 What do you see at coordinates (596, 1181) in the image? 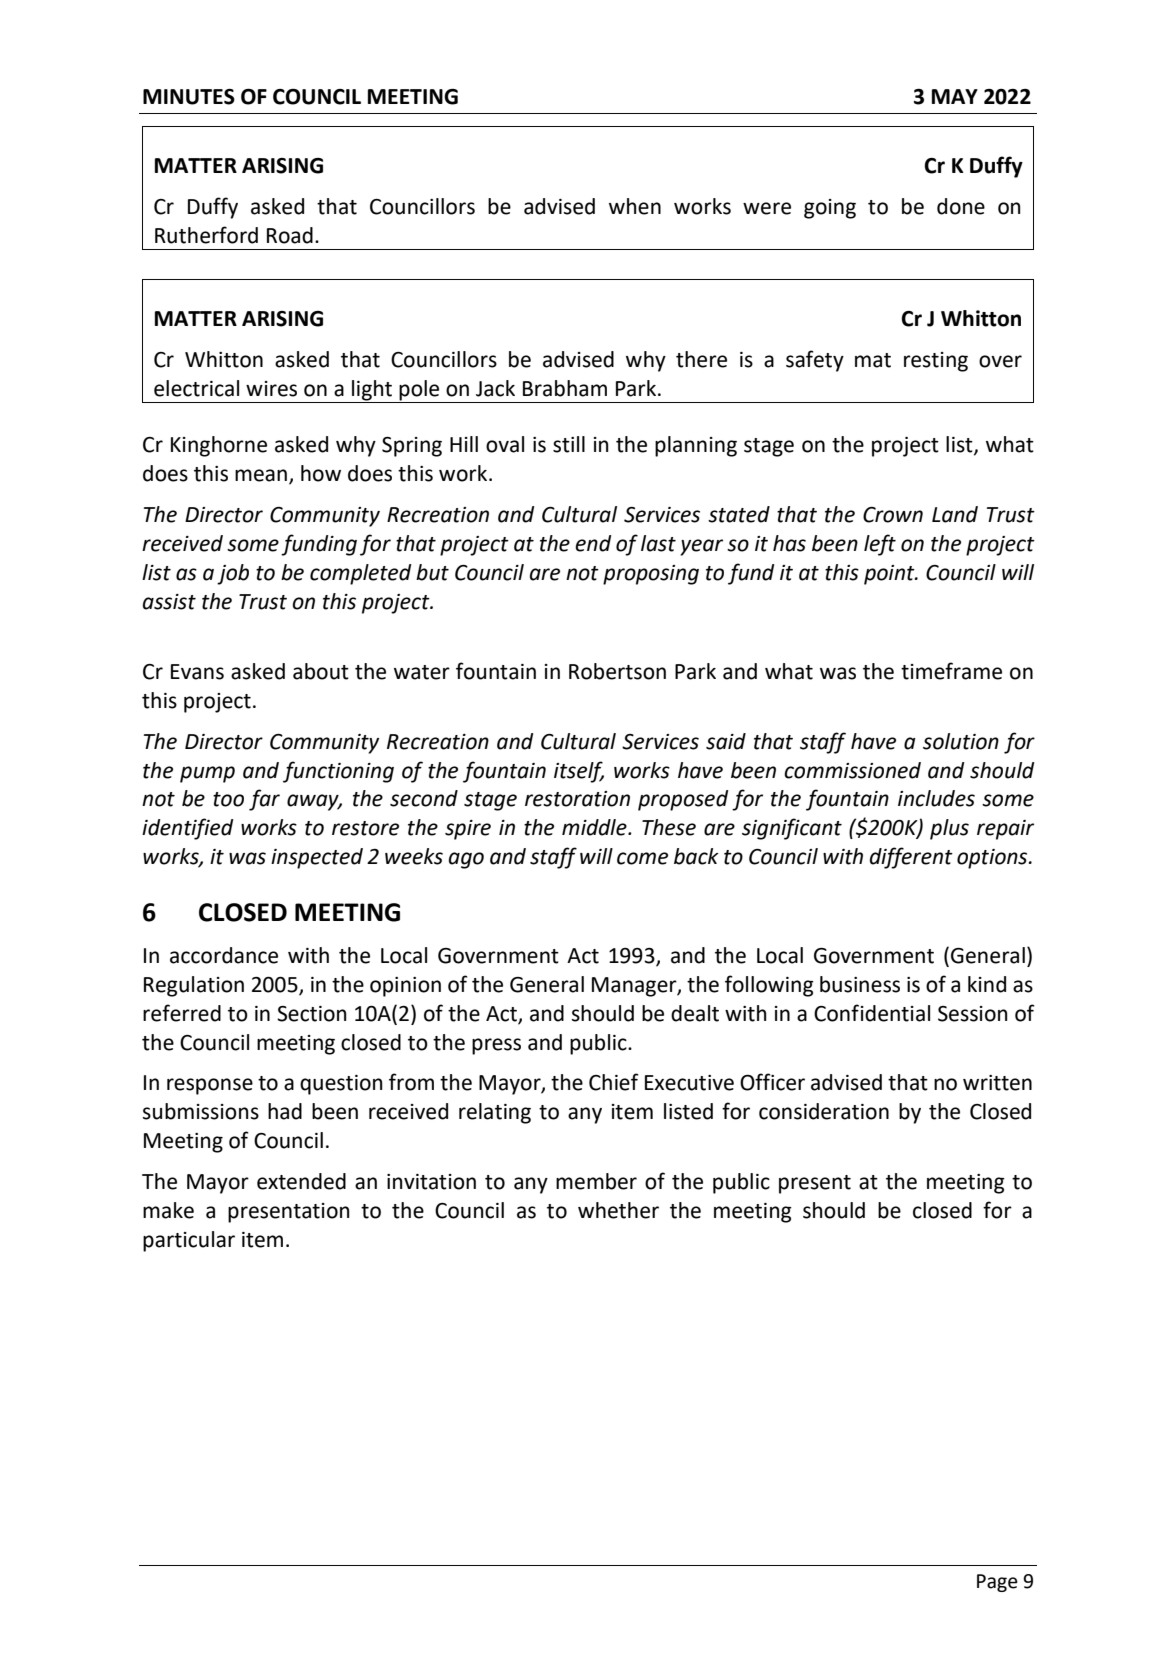
I see `member` at bounding box center [596, 1181].
